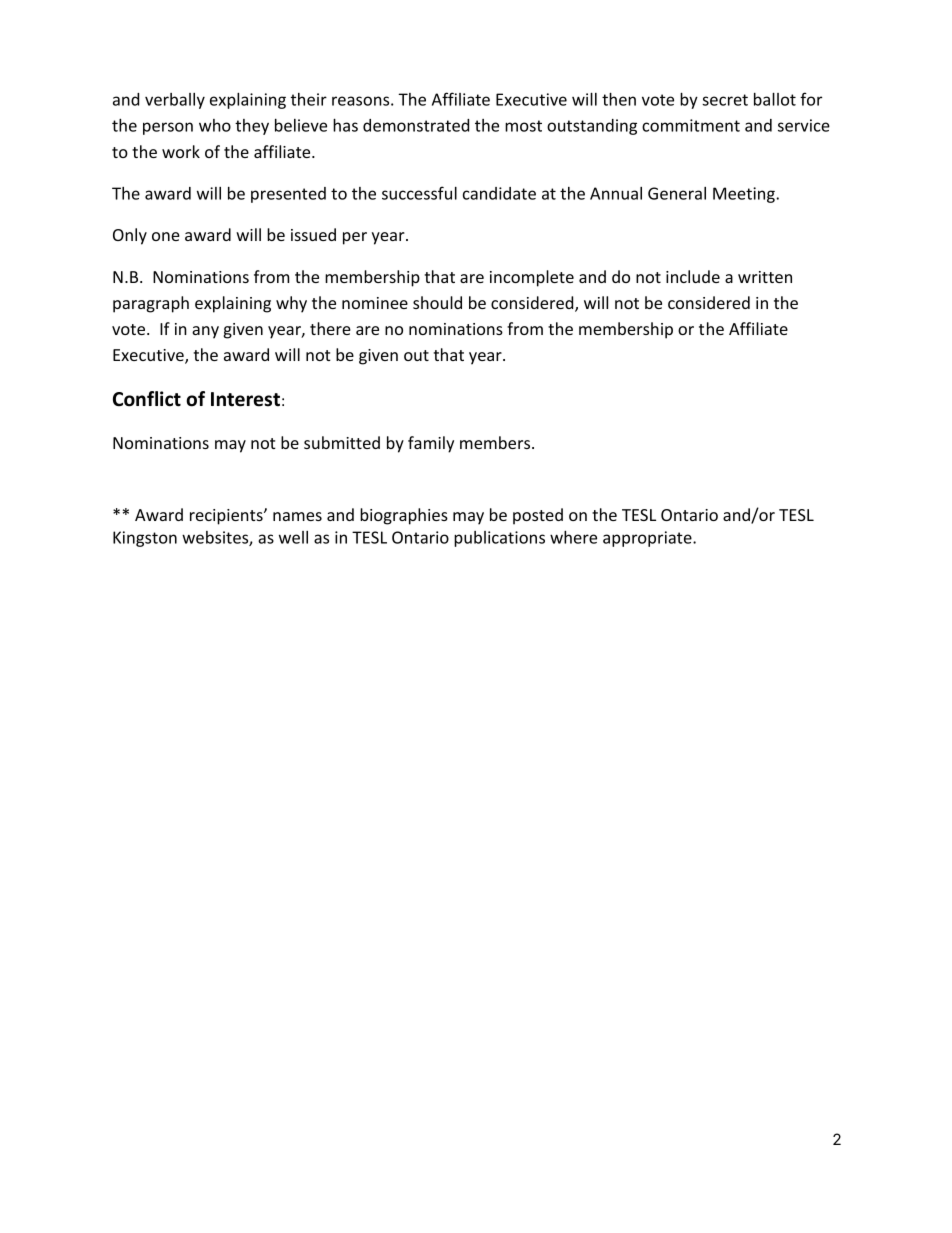  What do you see at coordinates (437, 302) in the document?
I see `should` at bounding box center [437, 302].
